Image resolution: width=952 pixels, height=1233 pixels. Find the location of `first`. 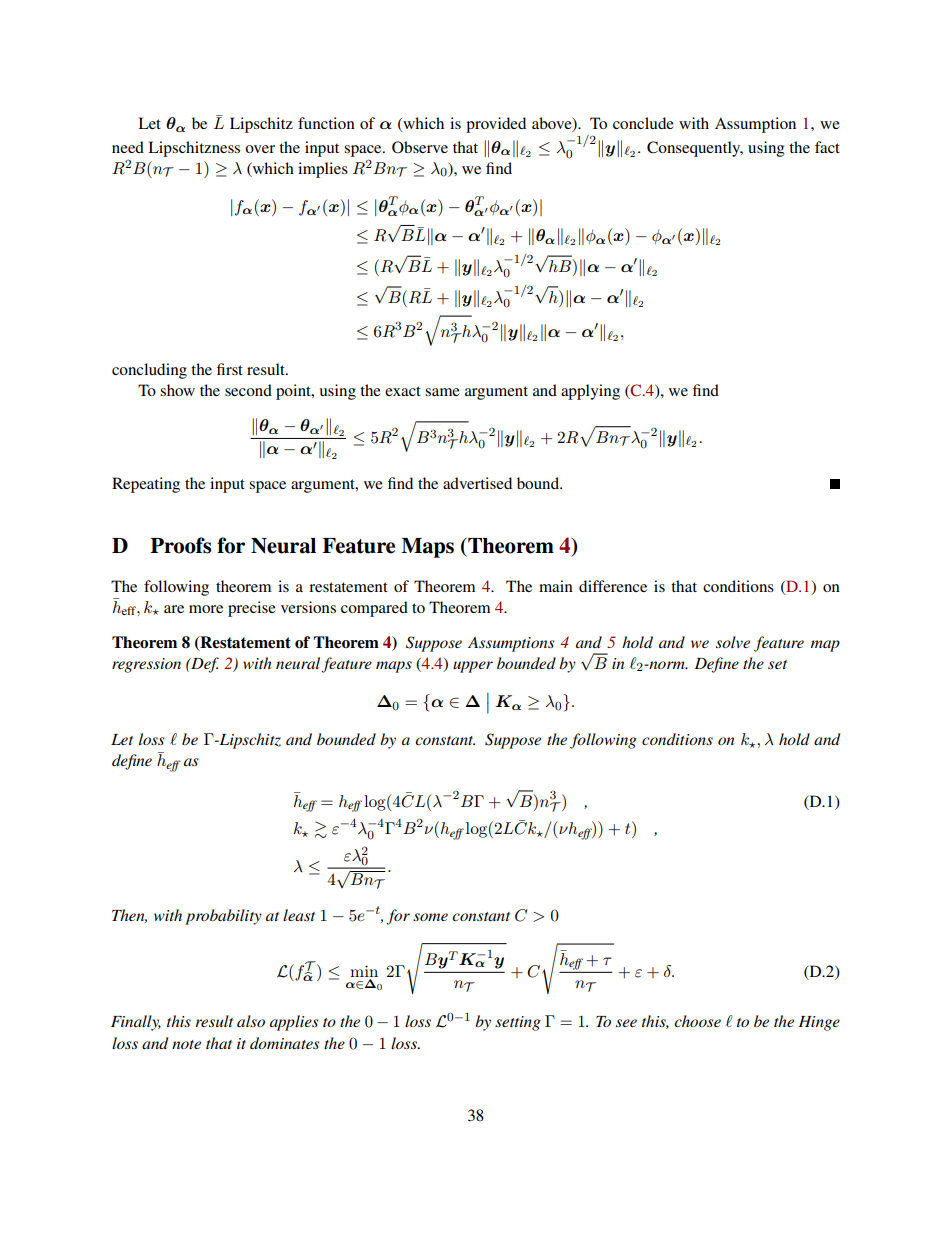

first is located at coordinates (230, 369).
